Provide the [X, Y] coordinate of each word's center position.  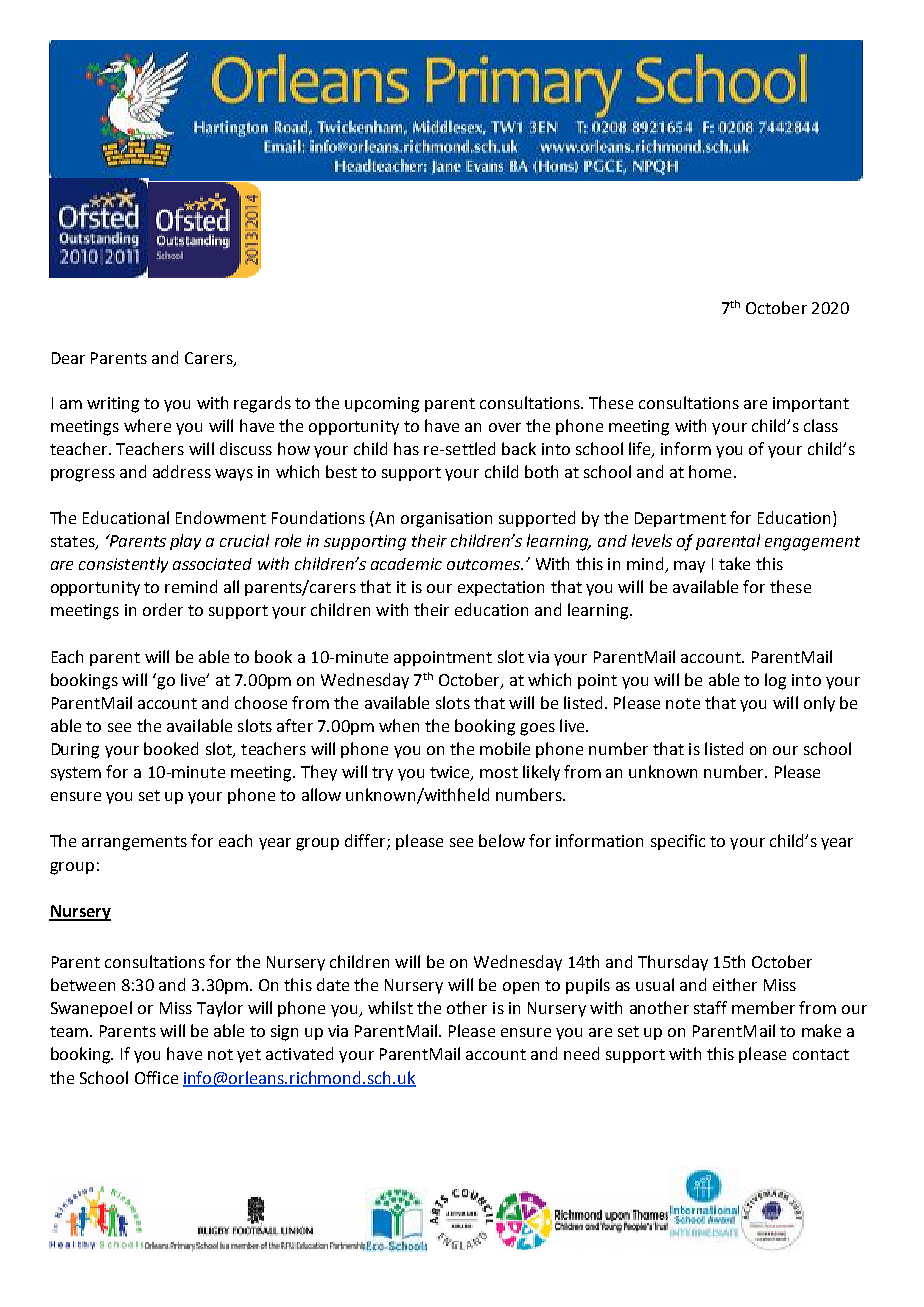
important [811, 404]
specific [678, 842]
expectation [501, 588]
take [734, 563]
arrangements [134, 843]
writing [113, 405]
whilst [390, 1007]
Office [156, 1077]
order [163, 609]
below [502, 840]
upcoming [382, 405]
